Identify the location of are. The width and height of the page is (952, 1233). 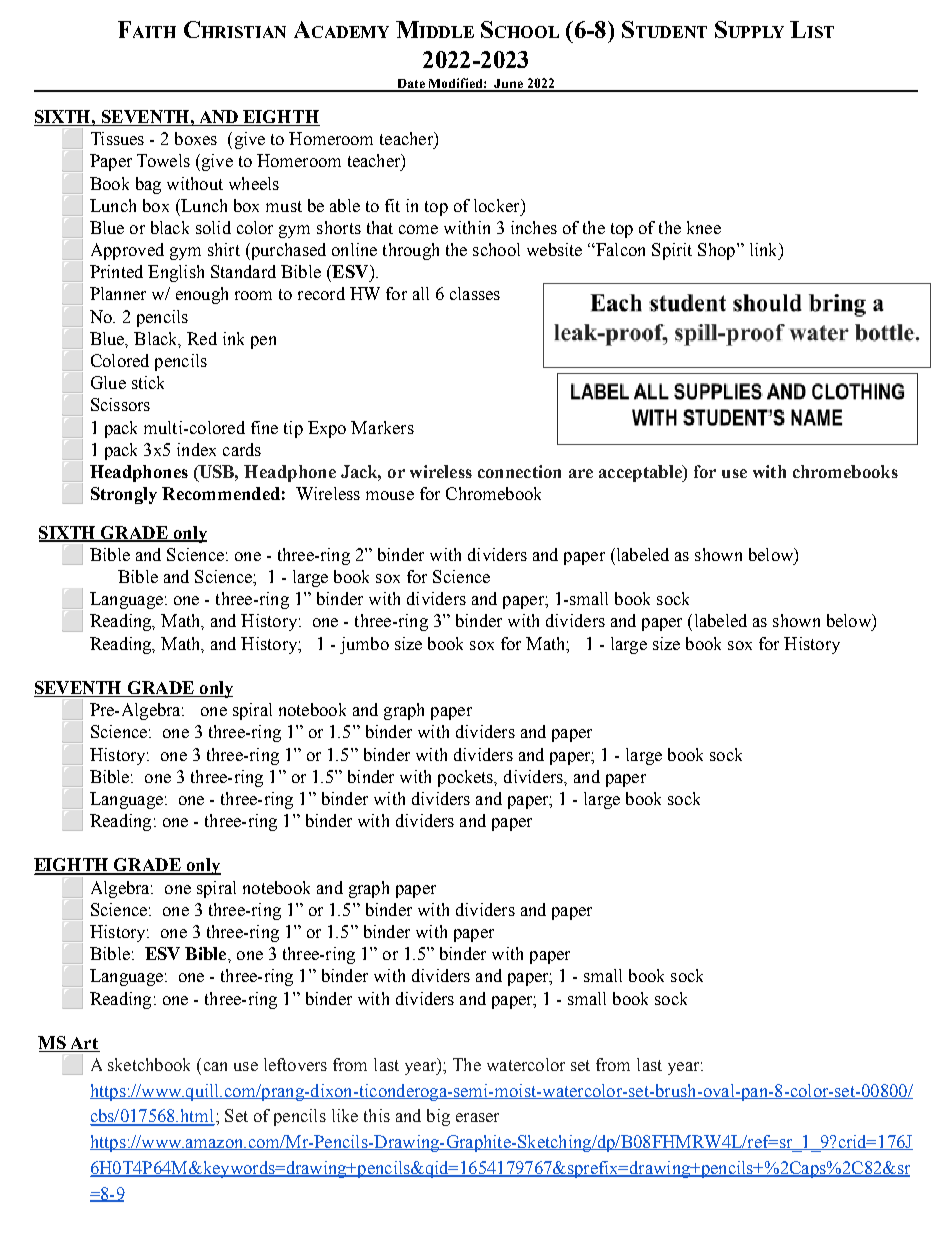
(581, 473).
